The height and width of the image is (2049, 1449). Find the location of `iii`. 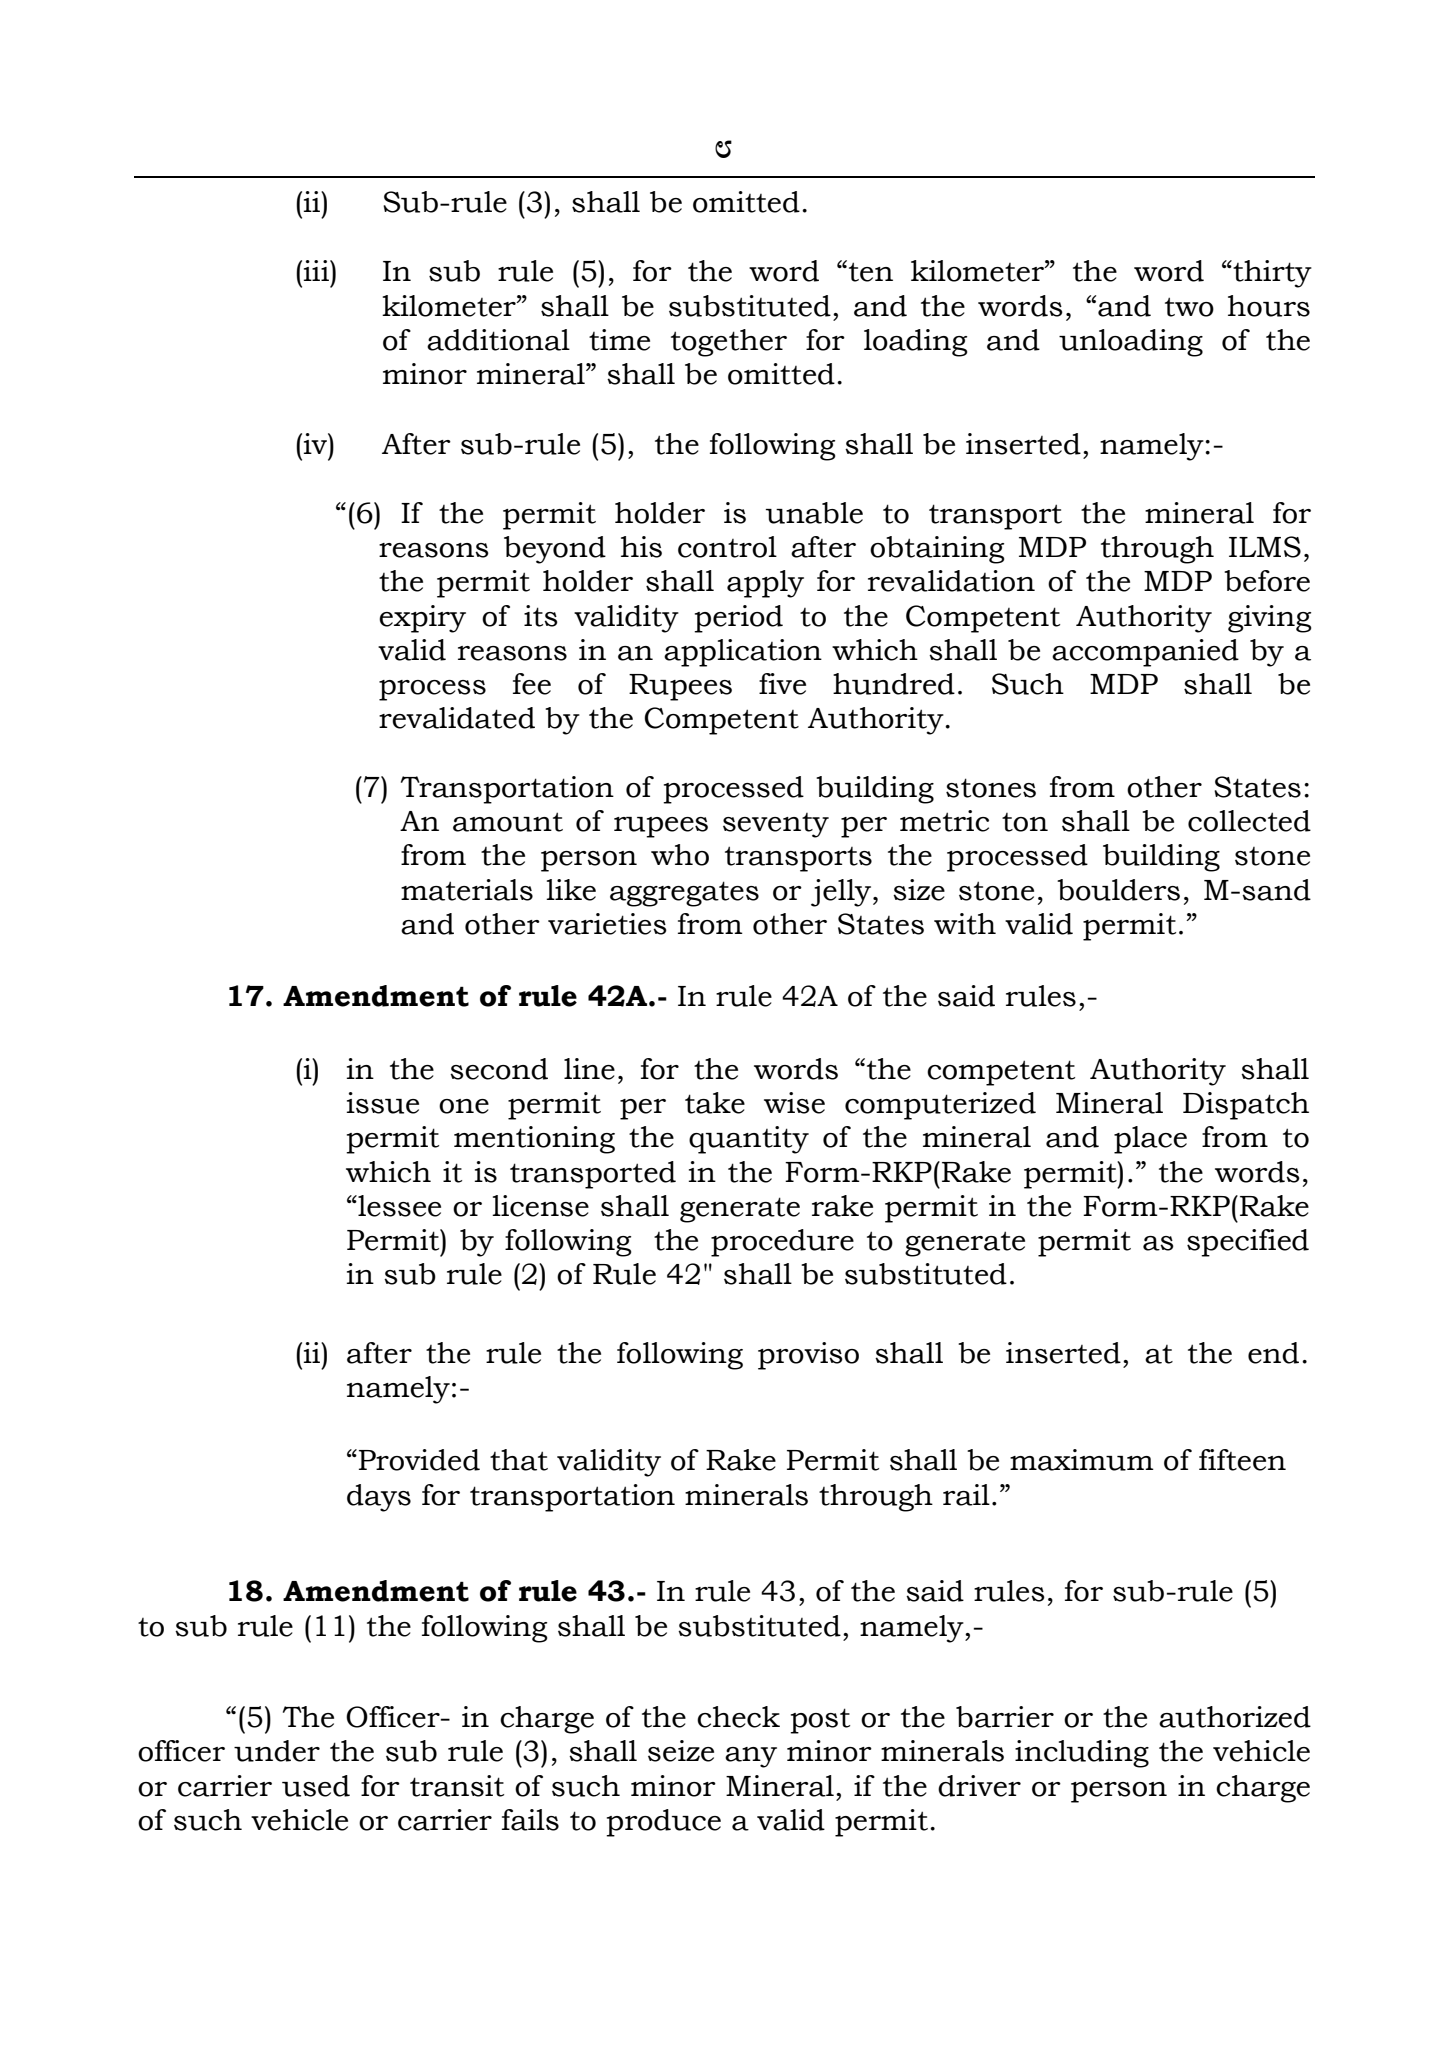

iii is located at coordinates (317, 270).
